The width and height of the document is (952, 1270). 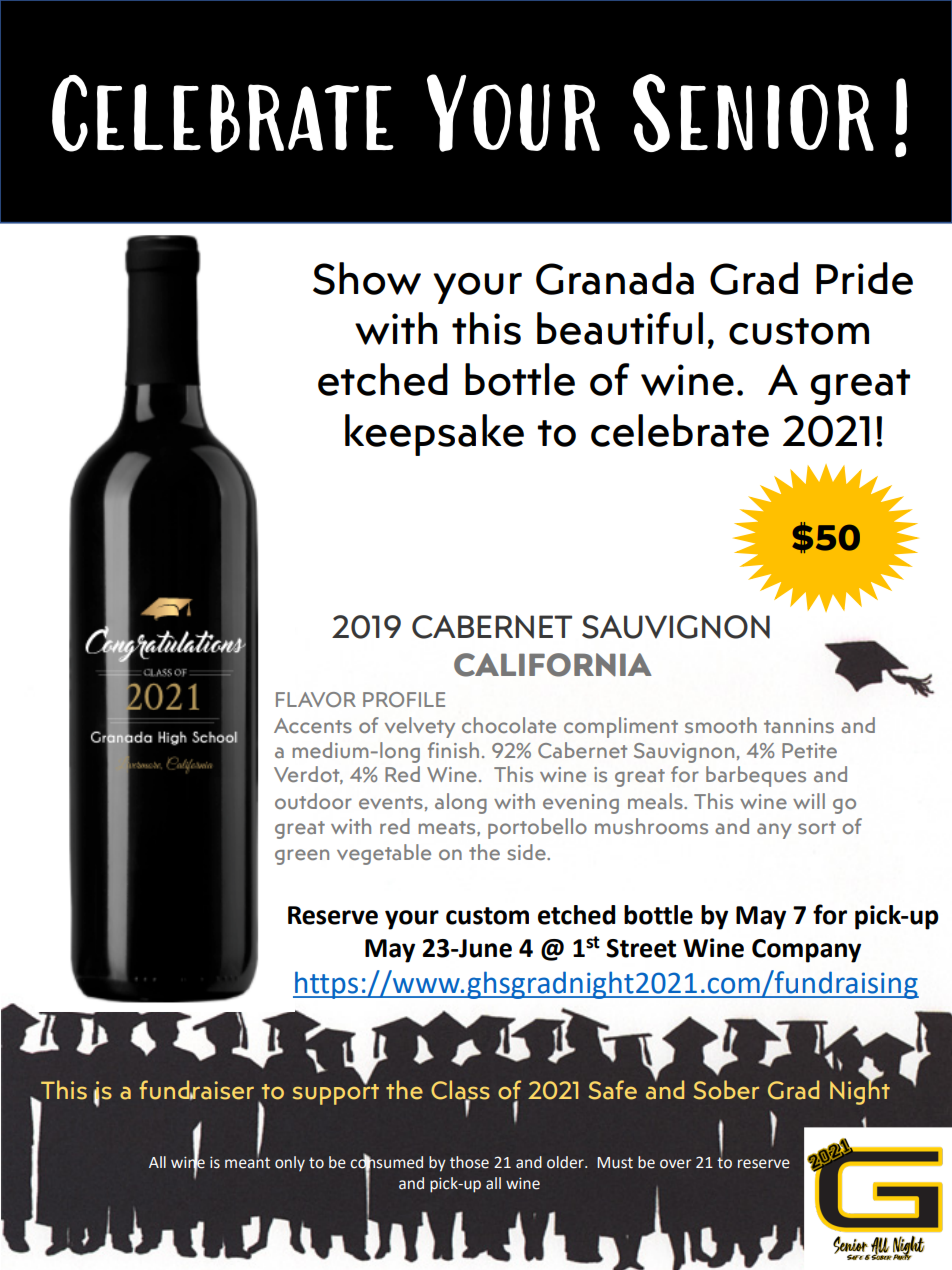 I want to click on keepsake, so click(x=434, y=435).
